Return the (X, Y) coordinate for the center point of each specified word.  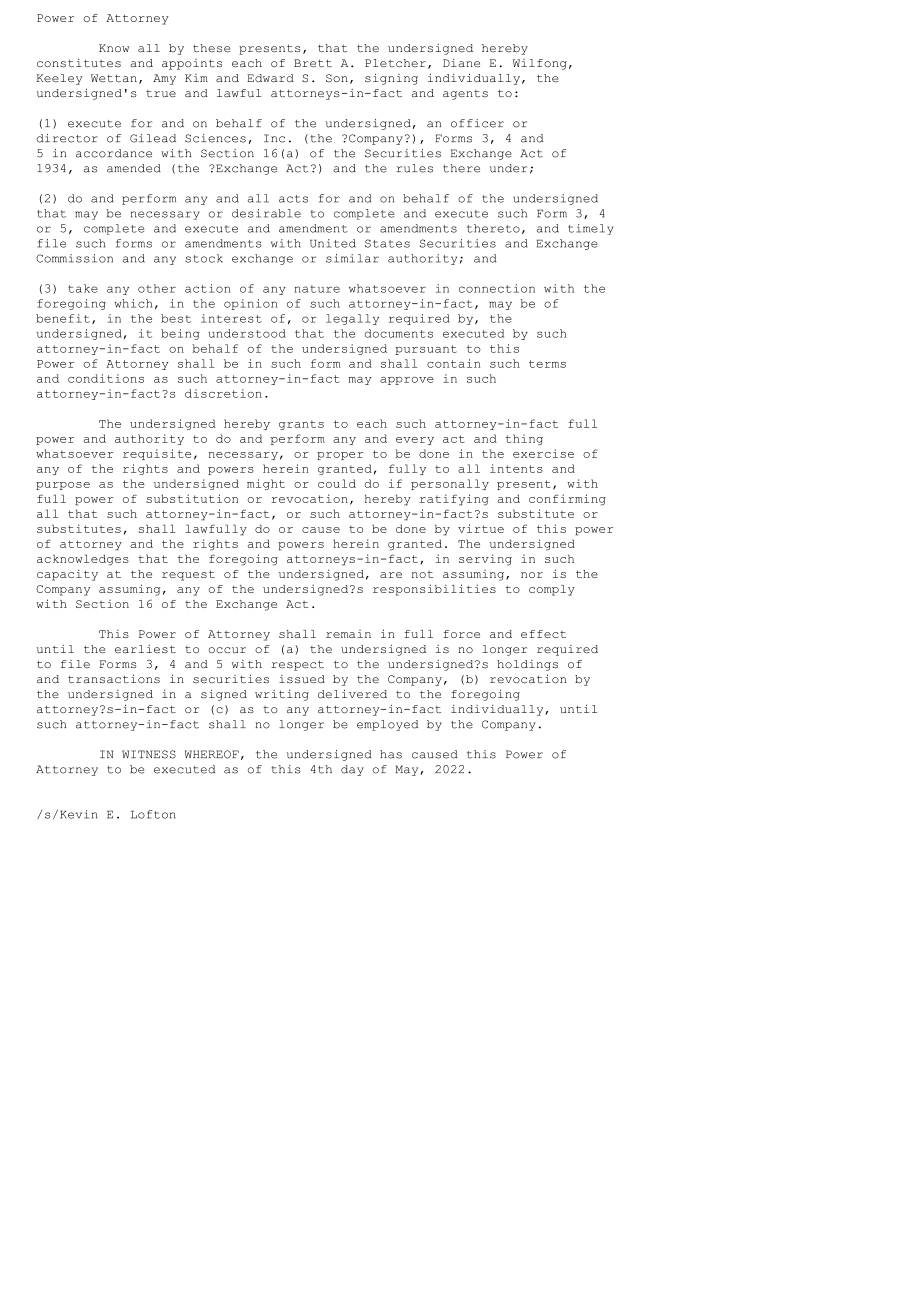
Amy (164, 79)
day (352, 770)
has (391, 754)
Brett (313, 63)
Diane (461, 63)
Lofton (153, 814)
